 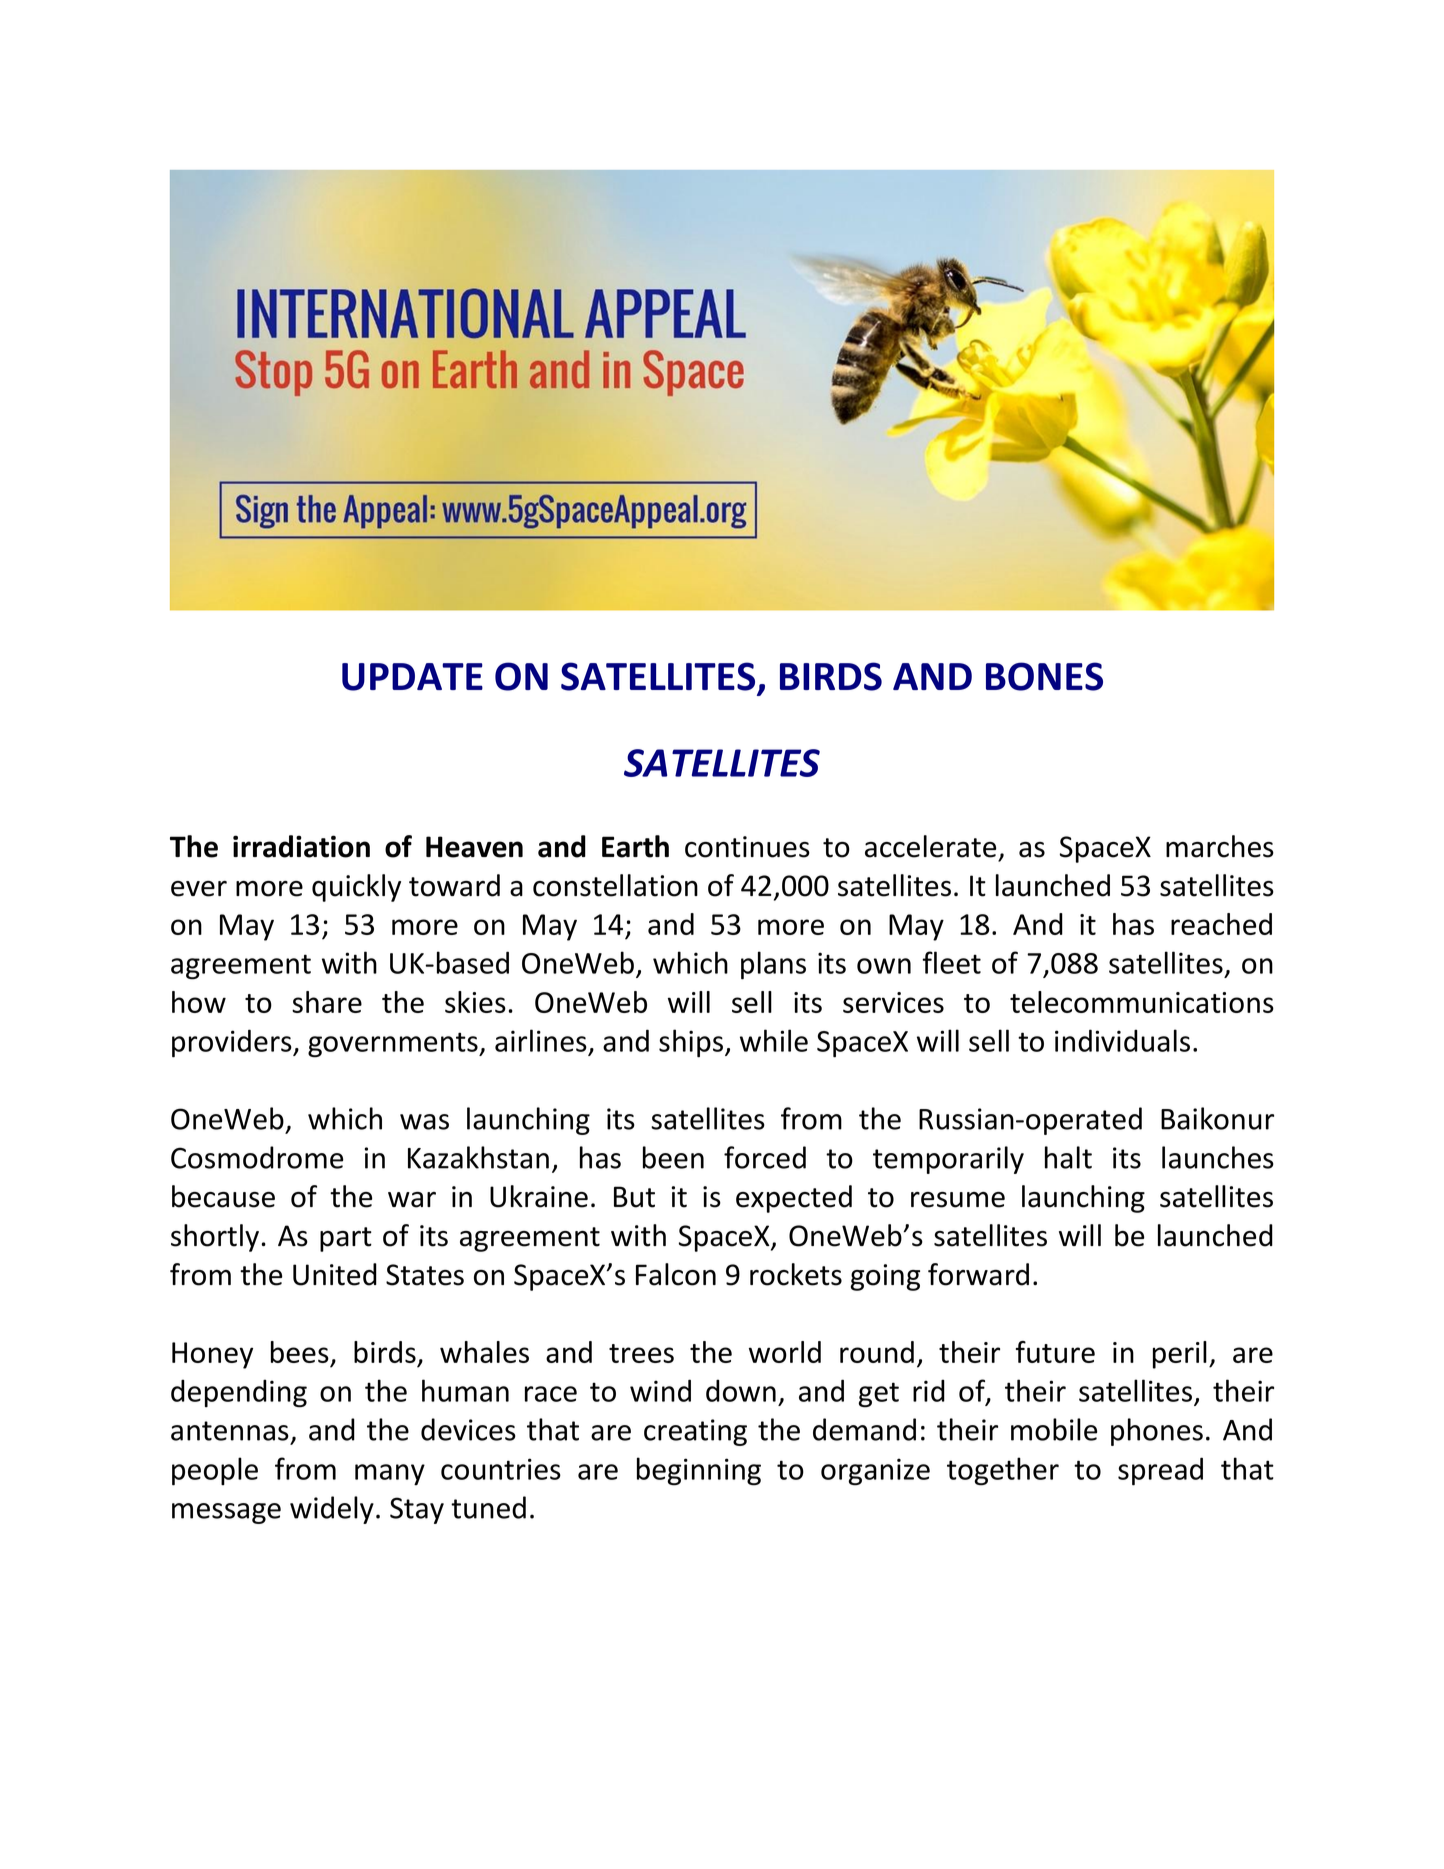 What do you see at coordinates (1220, 846) in the document?
I see `marches` at bounding box center [1220, 846].
